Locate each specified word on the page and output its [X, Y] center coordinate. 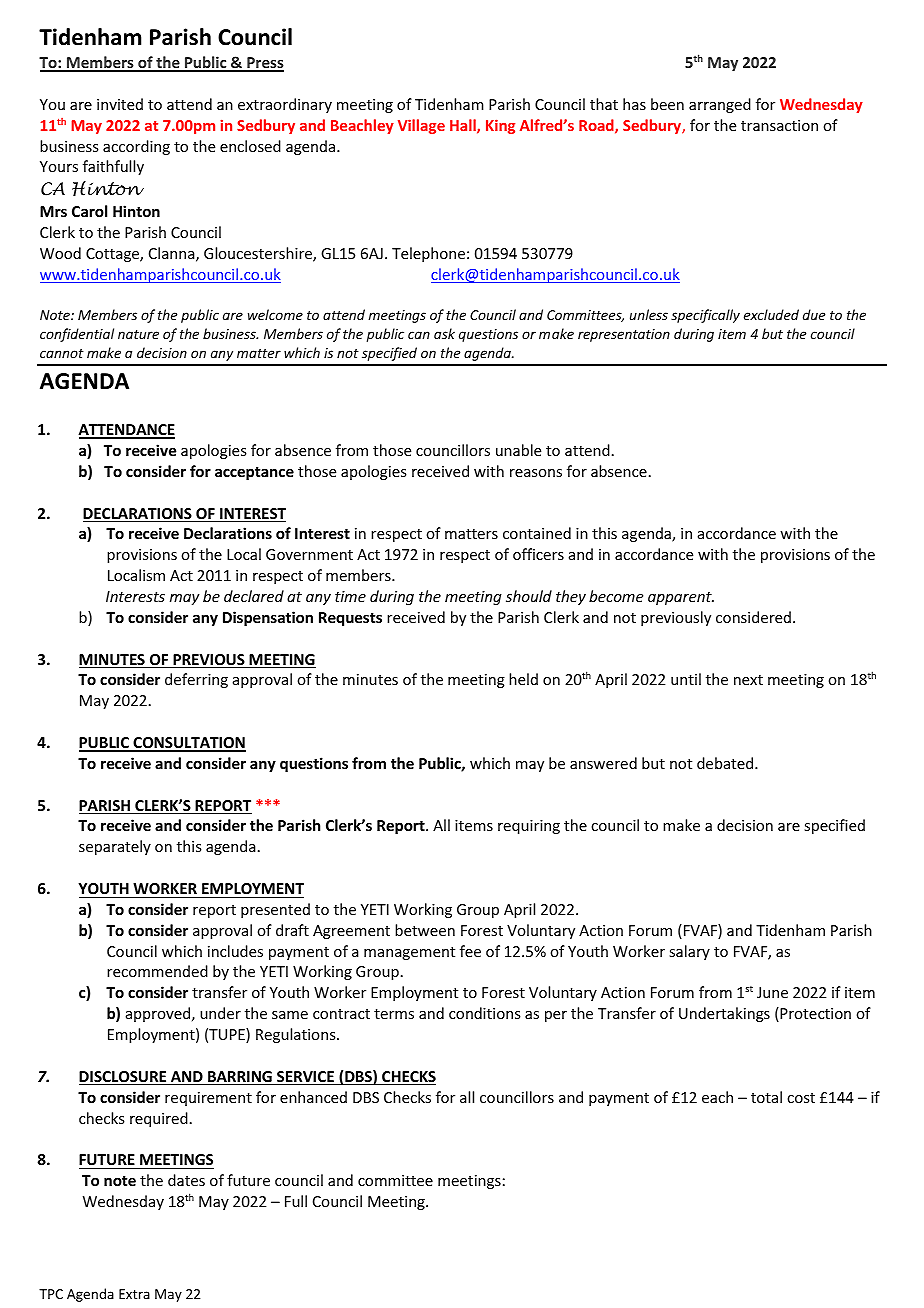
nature [138, 334]
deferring [196, 680]
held [523, 679]
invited [120, 104]
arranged [720, 105]
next [748, 680]
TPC [51, 1294]
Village [421, 126]
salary [689, 952]
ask [444, 333]
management [409, 953]
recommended [157, 971]
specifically [705, 316]
